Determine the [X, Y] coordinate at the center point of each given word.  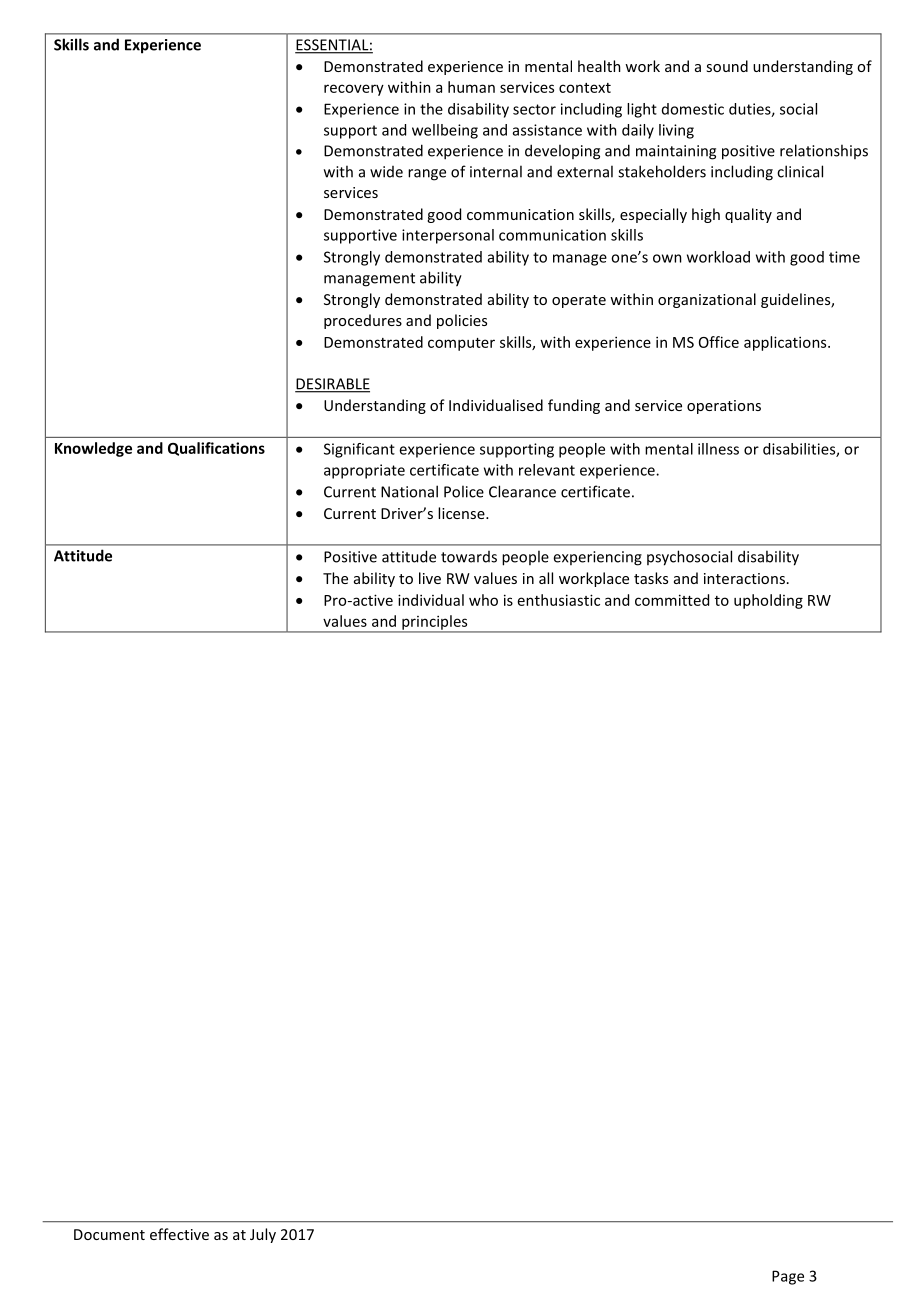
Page [788, 1277]
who [483, 600]
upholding [768, 601]
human [471, 87]
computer [461, 344]
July [263, 1235]
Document [109, 1234]
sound [727, 66]
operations [724, 407]
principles [435, 623]
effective [179, 1234]
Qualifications [216, 449]
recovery [354, 90]
